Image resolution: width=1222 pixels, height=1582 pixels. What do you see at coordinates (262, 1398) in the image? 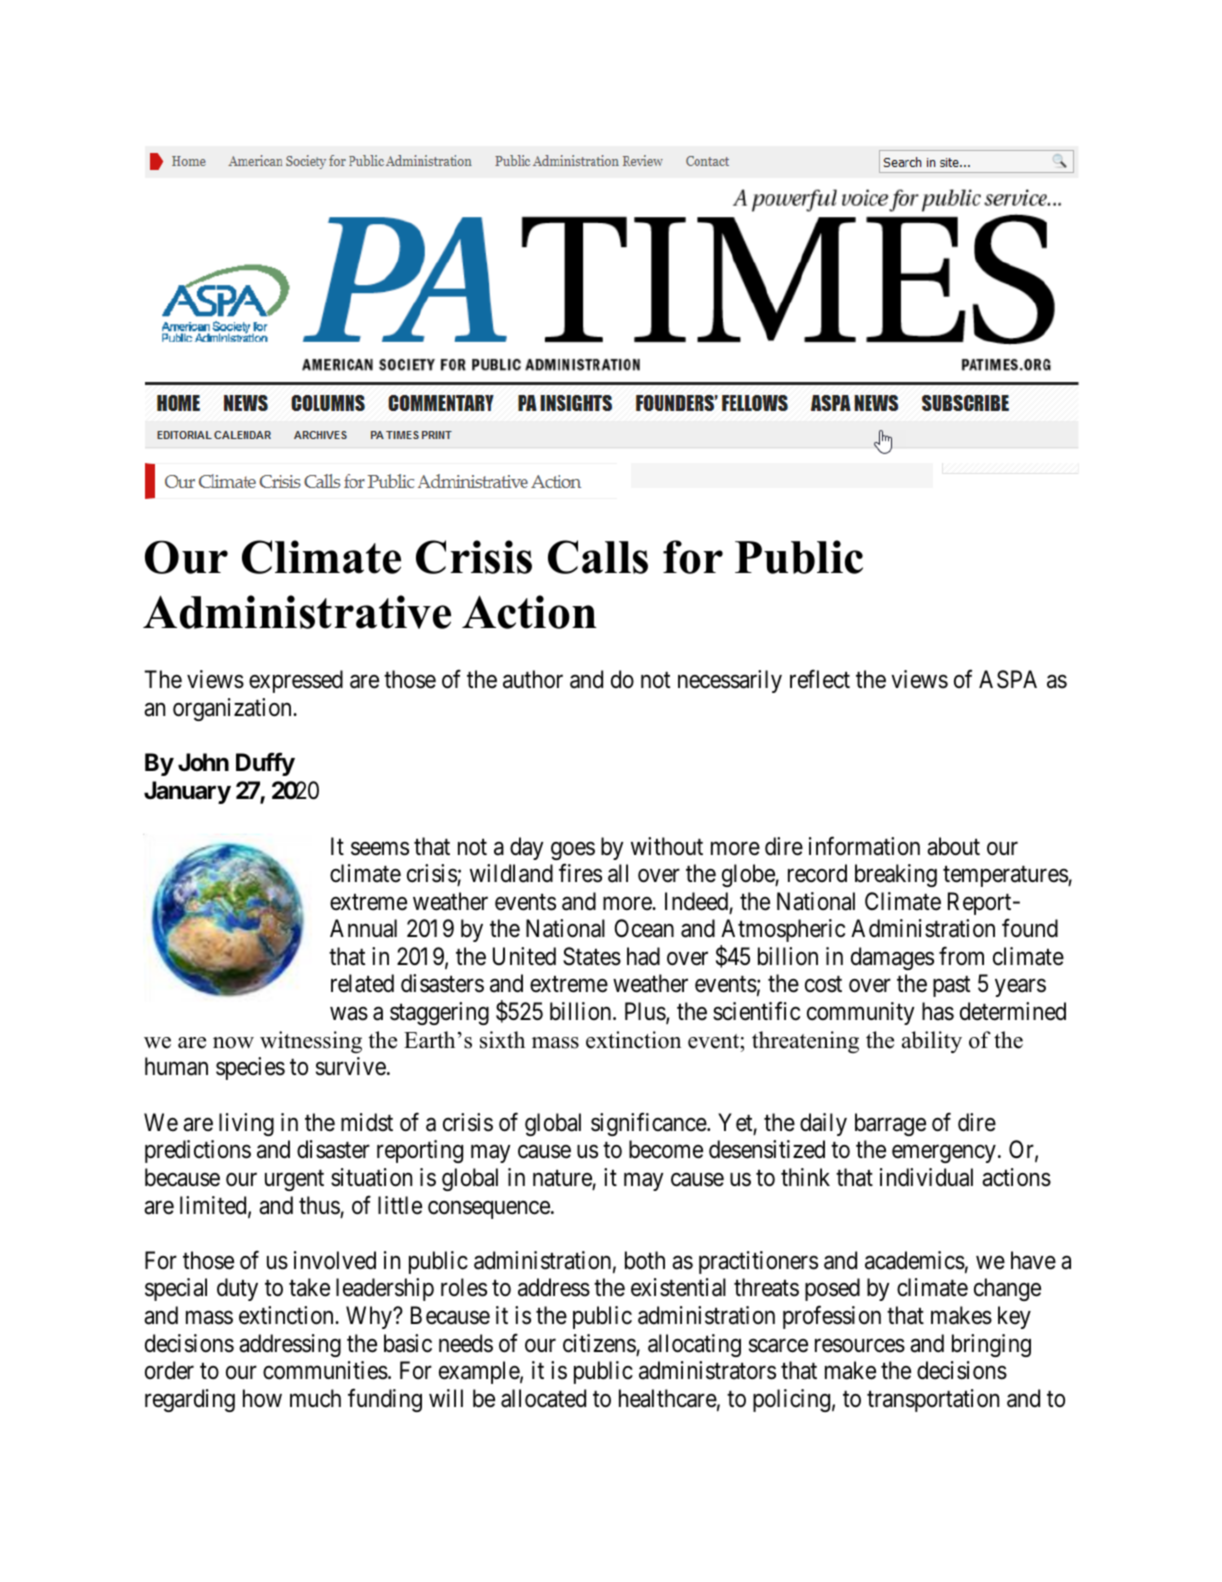
I see `how` at bounding box center [262, 1398].
